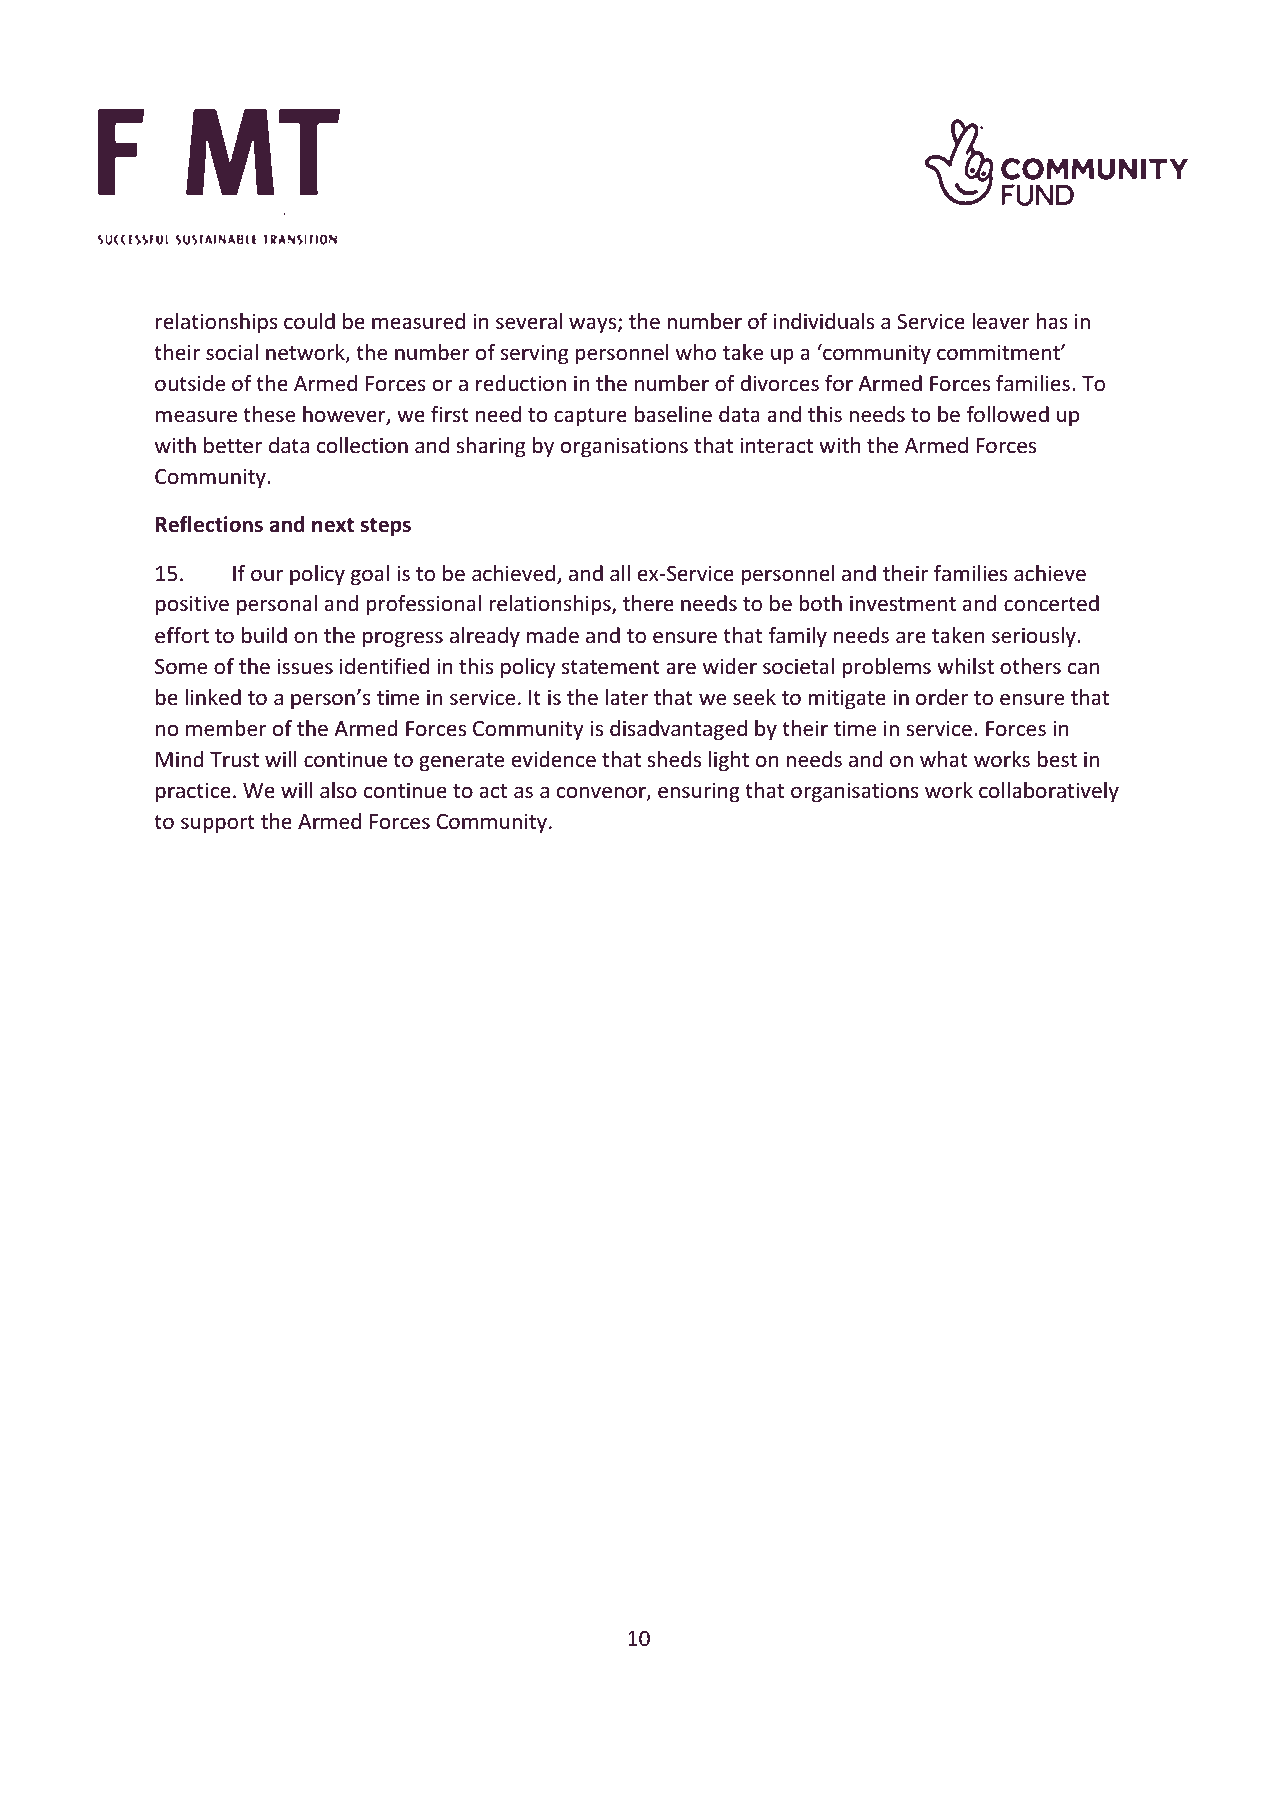 The width and height of the page is (1277, 1806). Describe the element at coordinates (1049, 792) in the page. I see `collaboratively` at that location.
